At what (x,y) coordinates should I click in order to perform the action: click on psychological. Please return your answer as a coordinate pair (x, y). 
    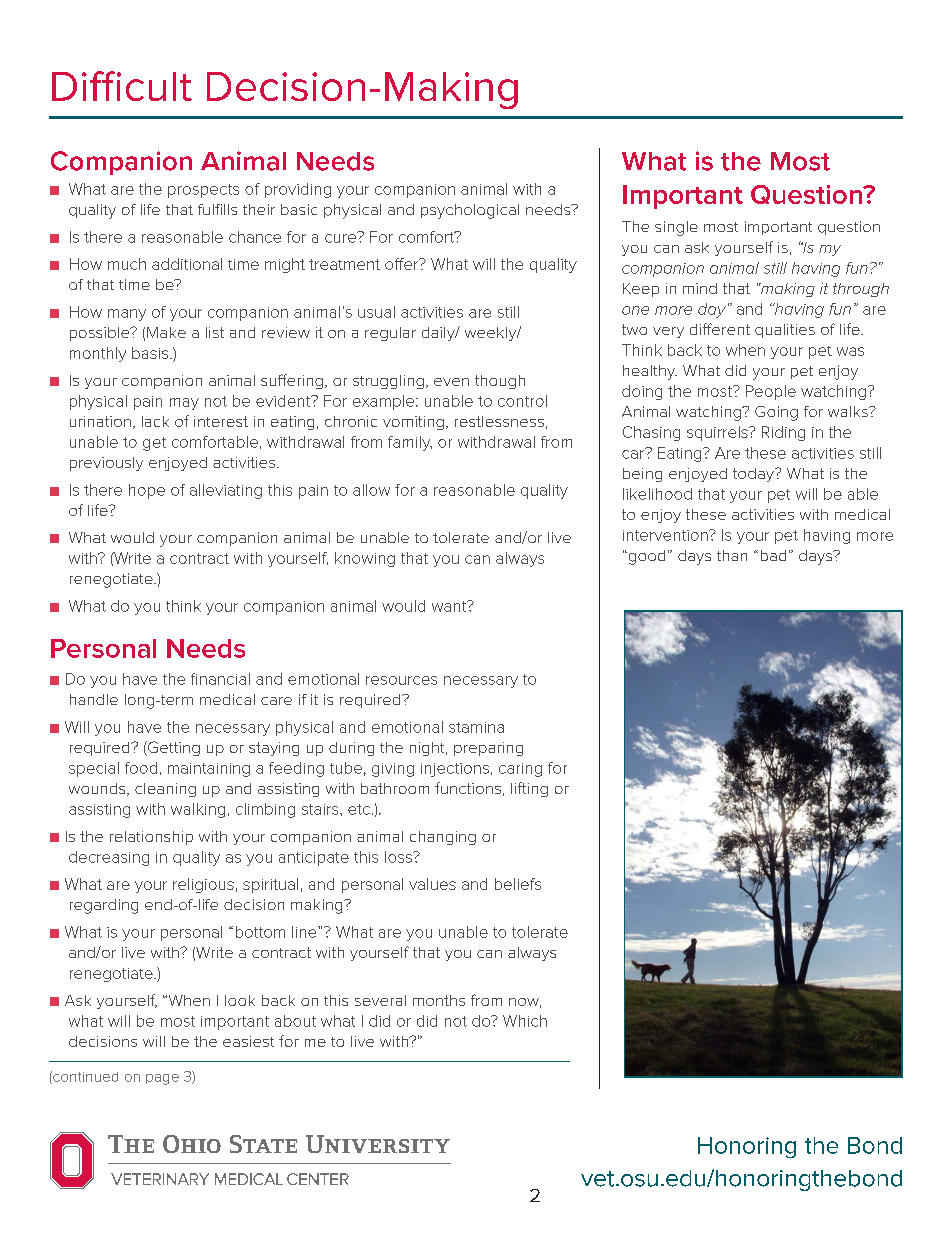
    Looking at the image, I should click on (470, 211).
